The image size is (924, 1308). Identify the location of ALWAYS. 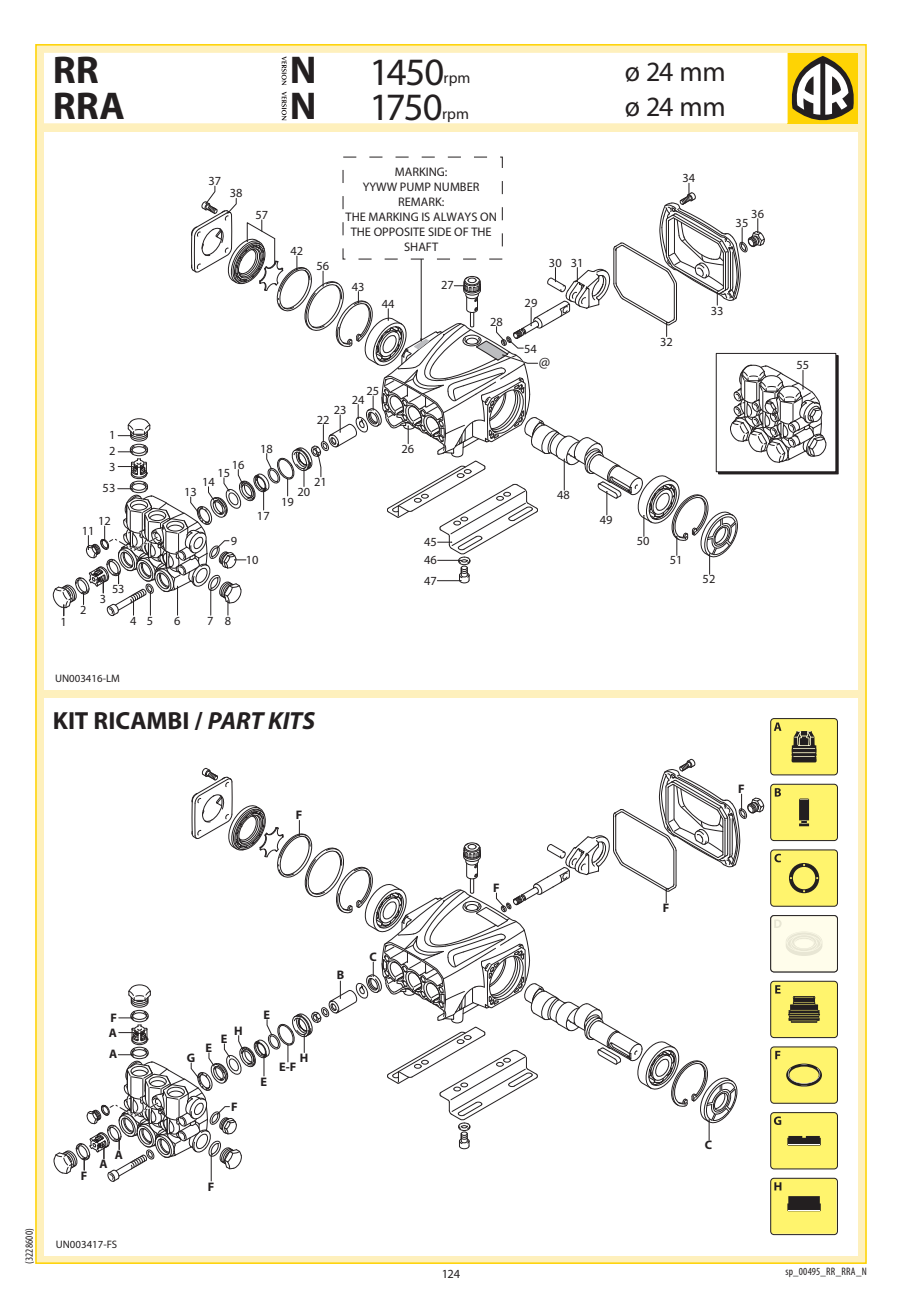
(455, 216).
